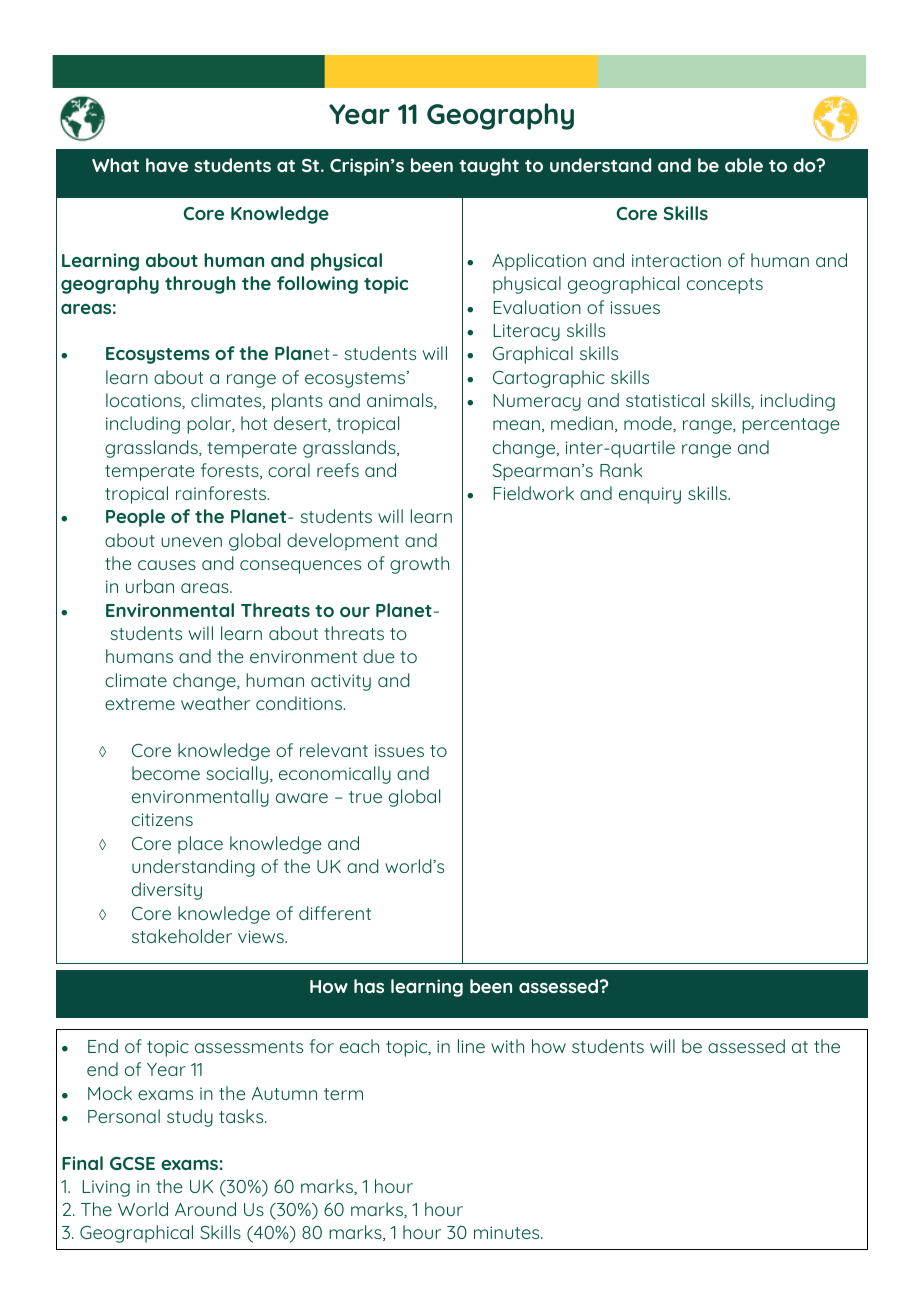 The width and height of the image is (924, 1308). What do you see at coordinates (744, 165) in the image?
I see `able` at bounding box center [744, 165].
